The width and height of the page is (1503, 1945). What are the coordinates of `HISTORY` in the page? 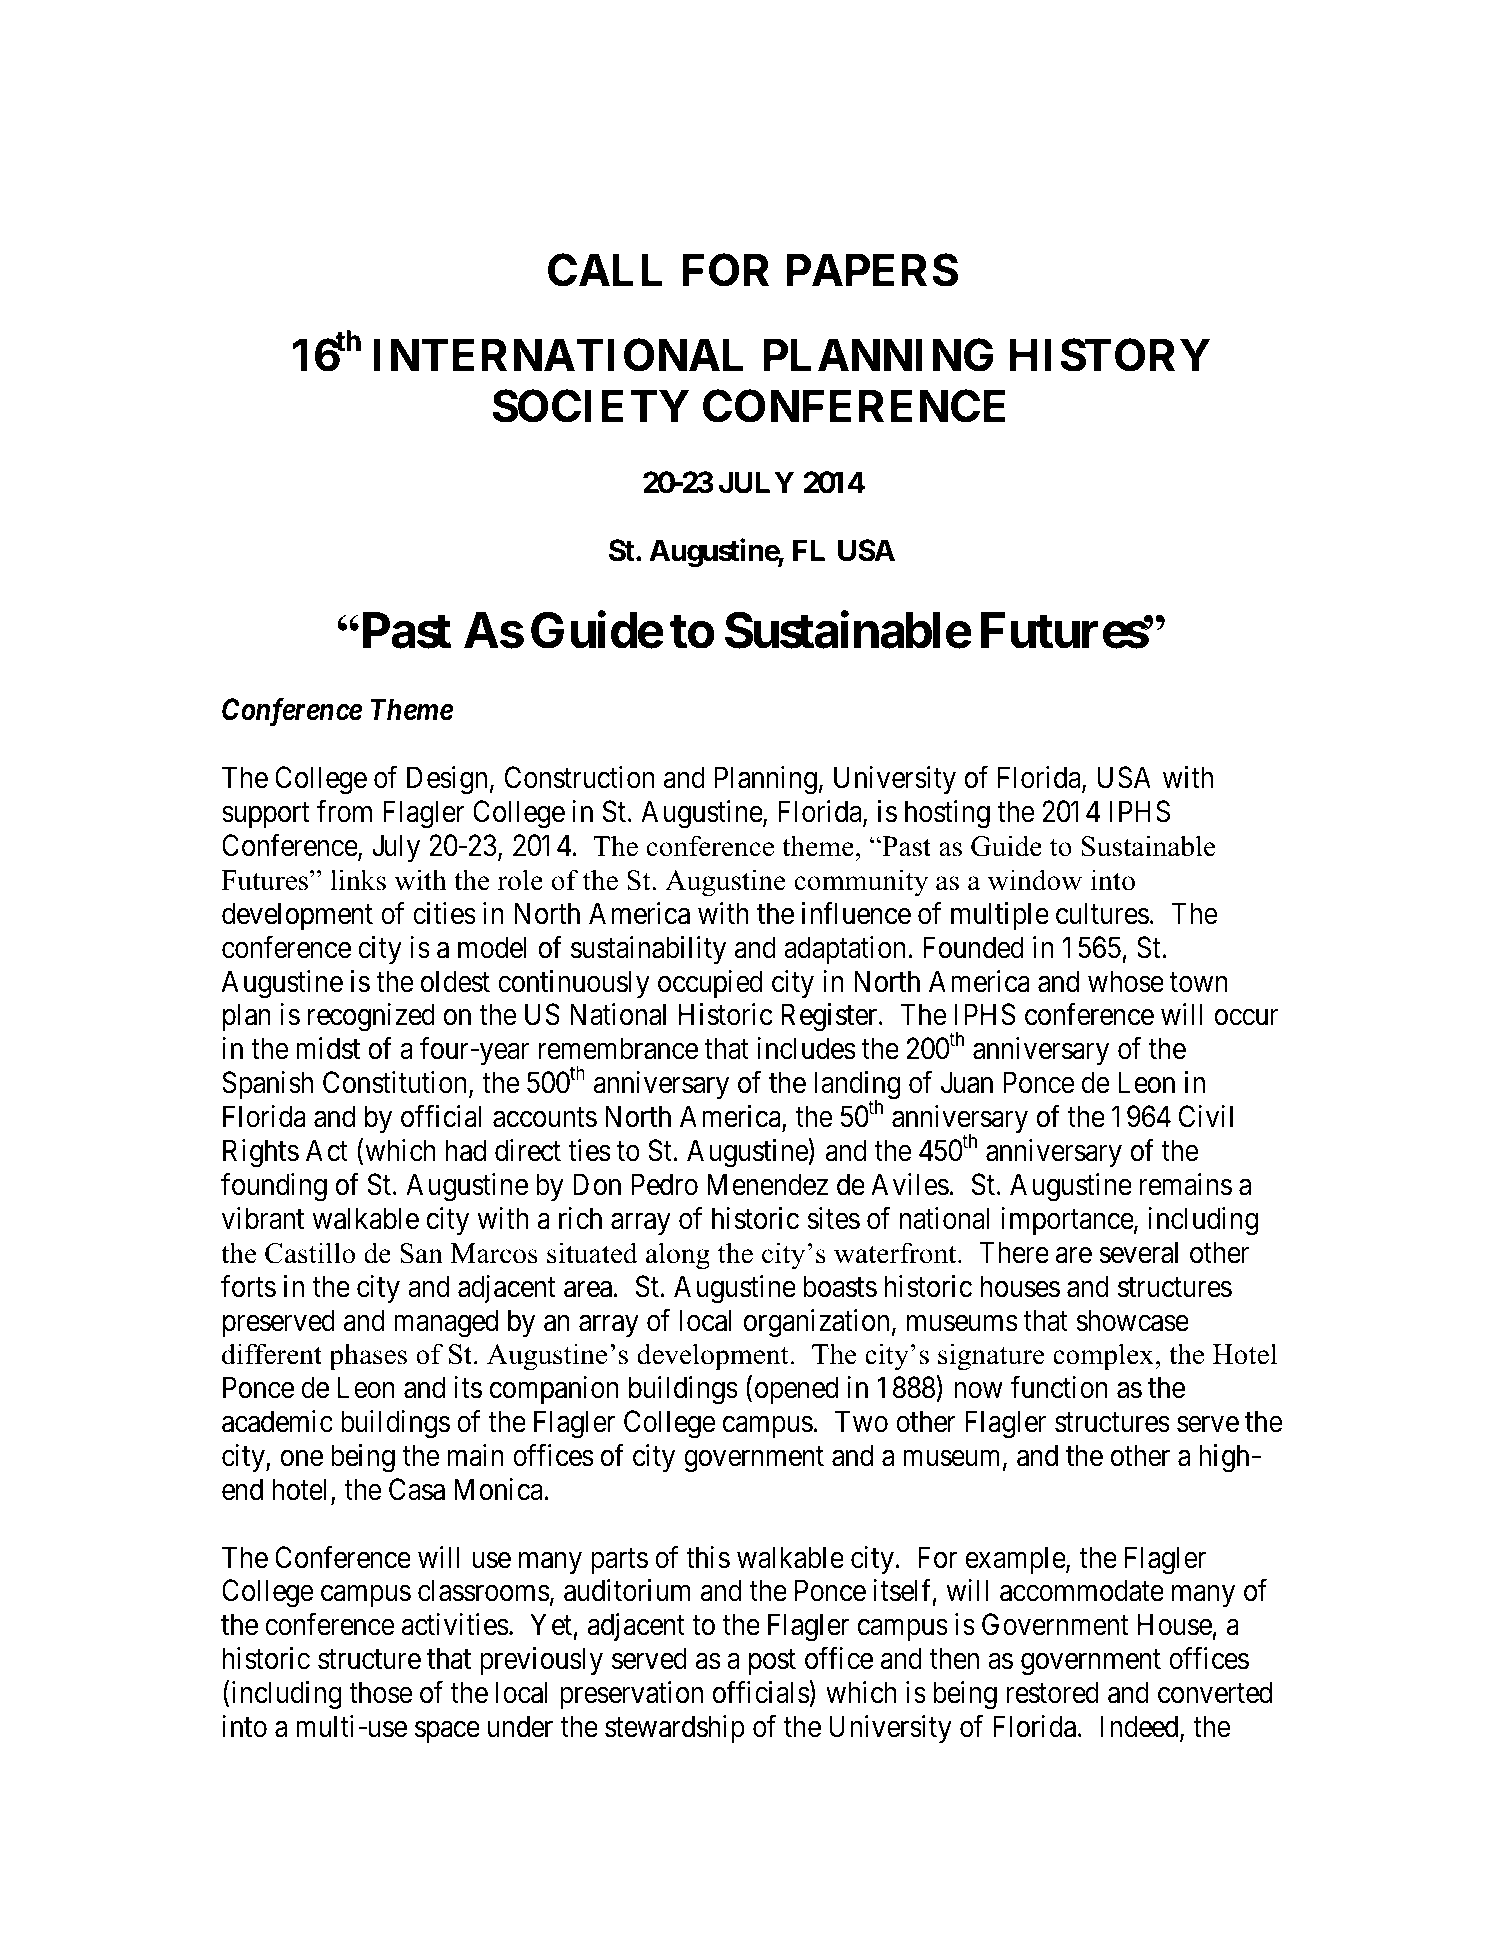 It's located at (1110, 355).
